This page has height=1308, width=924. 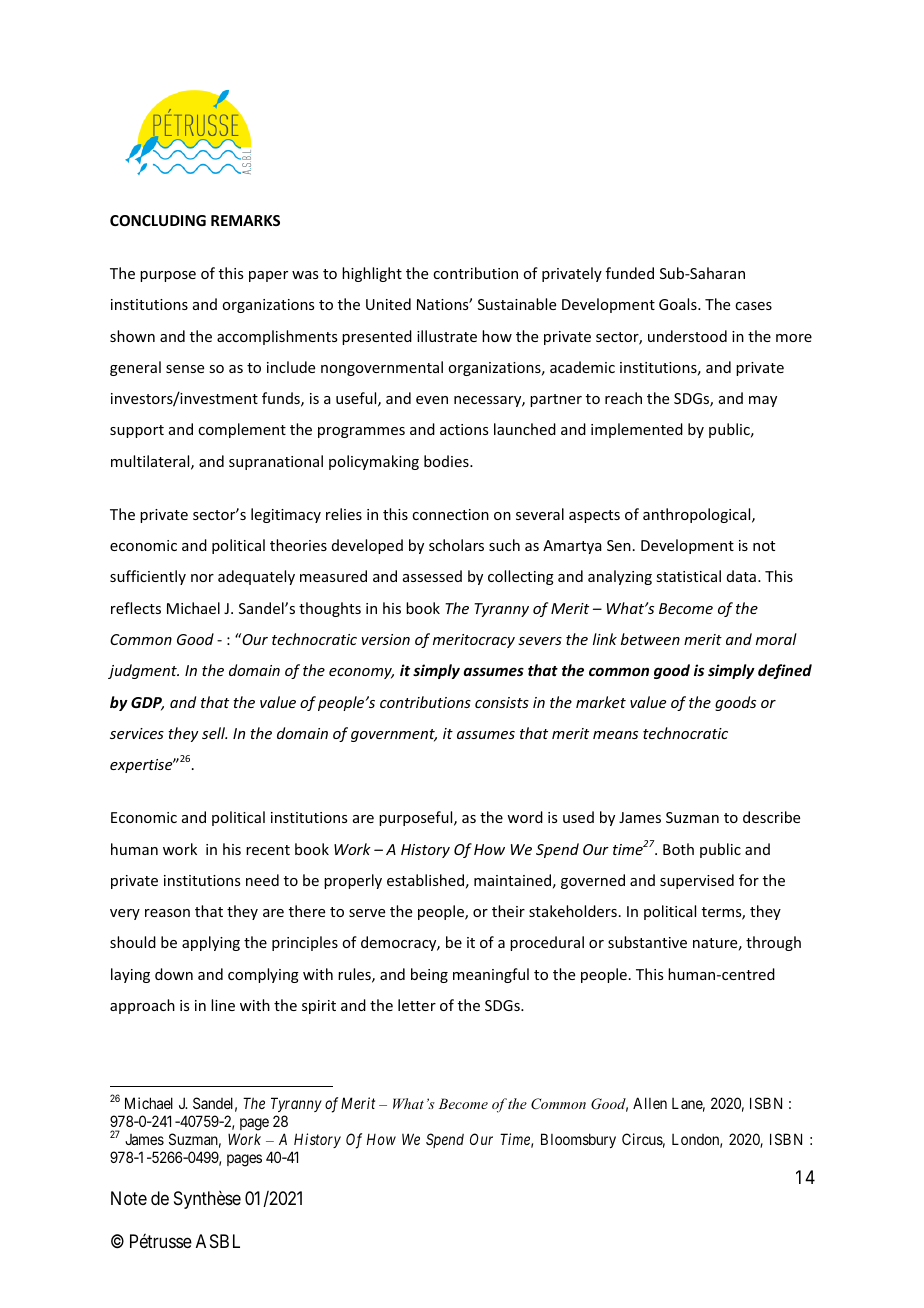 I want to click on Goals, so click(x=679, y=304).
